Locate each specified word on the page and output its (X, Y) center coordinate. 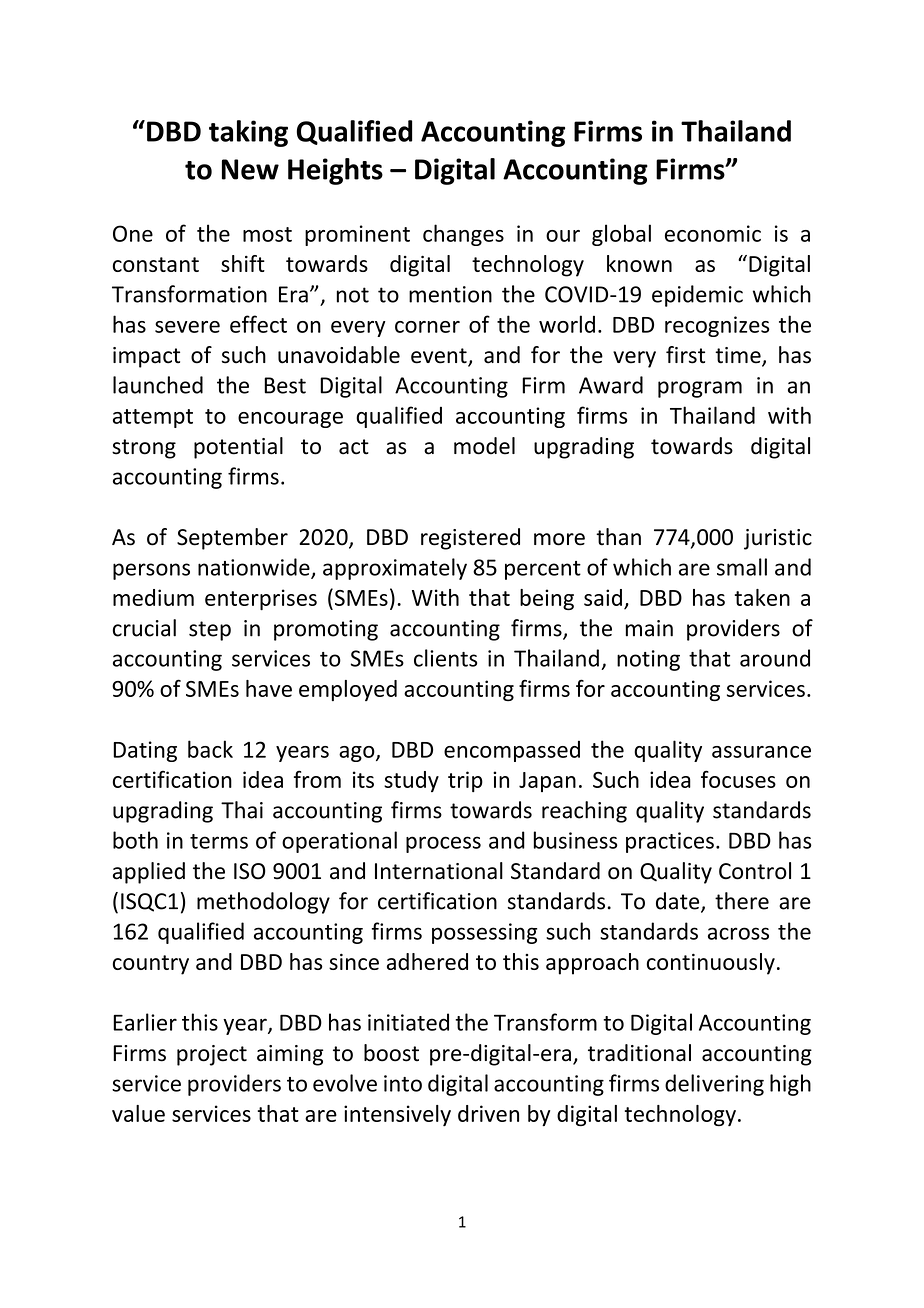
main (649, 628)
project (212, 1055)
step (210, 631)
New (250, 169)
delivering (714, 1085)
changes (463, 235)
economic (713, 233)
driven (488, 1113)
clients (445, 658)
